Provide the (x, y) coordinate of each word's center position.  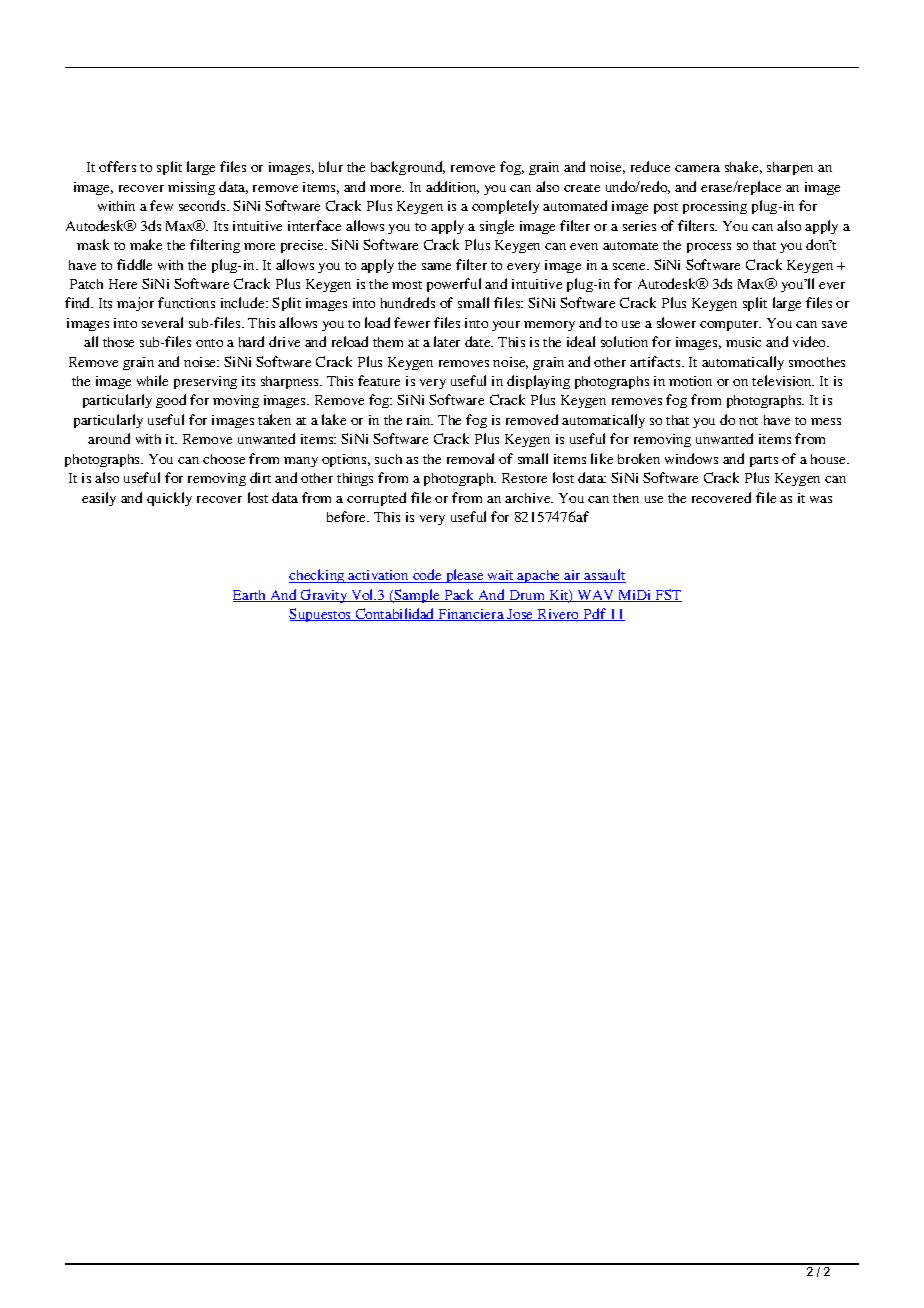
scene (631, 266)
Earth (251, 596)
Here (123, 284)
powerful (454, 285)
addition (452, 187)
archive (529, 498)
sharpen (790, 168)
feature (379, 380)
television (783, 380)
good (171, 401)
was (821, 499)
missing (191, 188)
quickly (169, 499)
